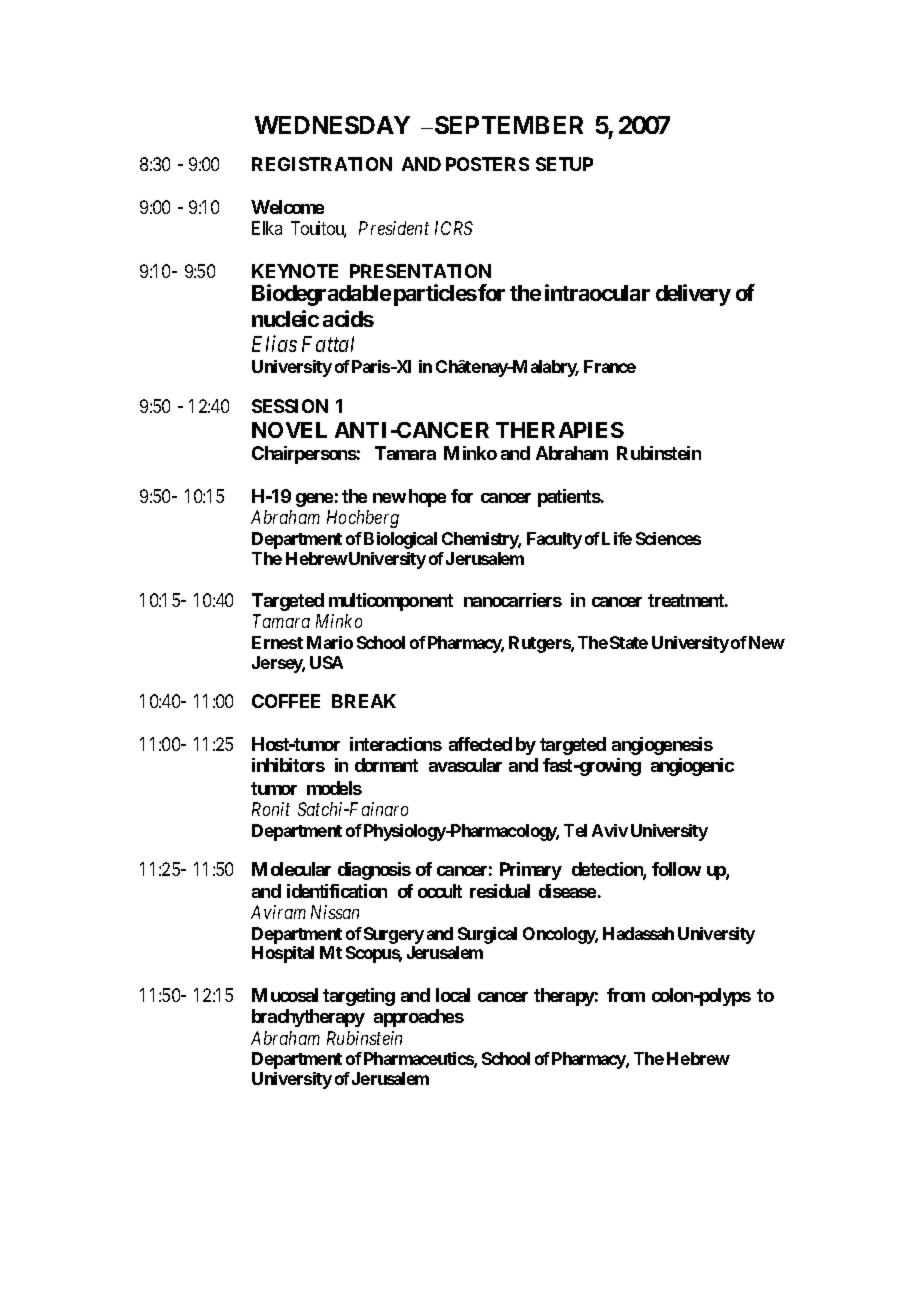  What do you see at coordinates (610, 366) in the screenshot?
I see `France` at bounding box center [610, 366].
